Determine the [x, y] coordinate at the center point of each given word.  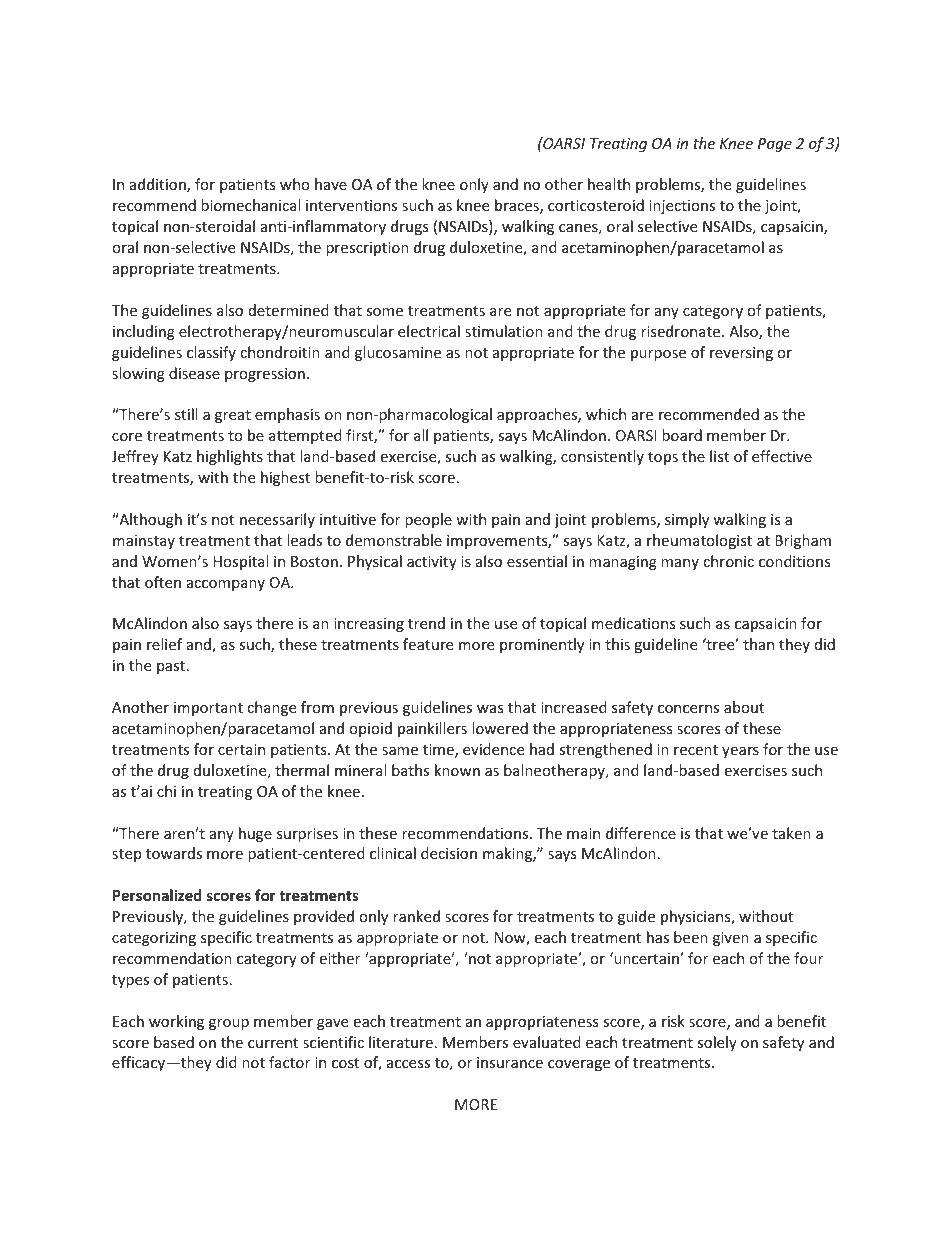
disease [194, 373]
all [421, 435]
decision [449, 853]
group [229, 1024]
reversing [741, 354]
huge [255, 834]
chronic [728, 561]
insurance [510, 1062]
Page [775, 145]
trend [426, 623]
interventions [351, 205]
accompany [226, 585]
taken [791, 833]
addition [159, 185]
